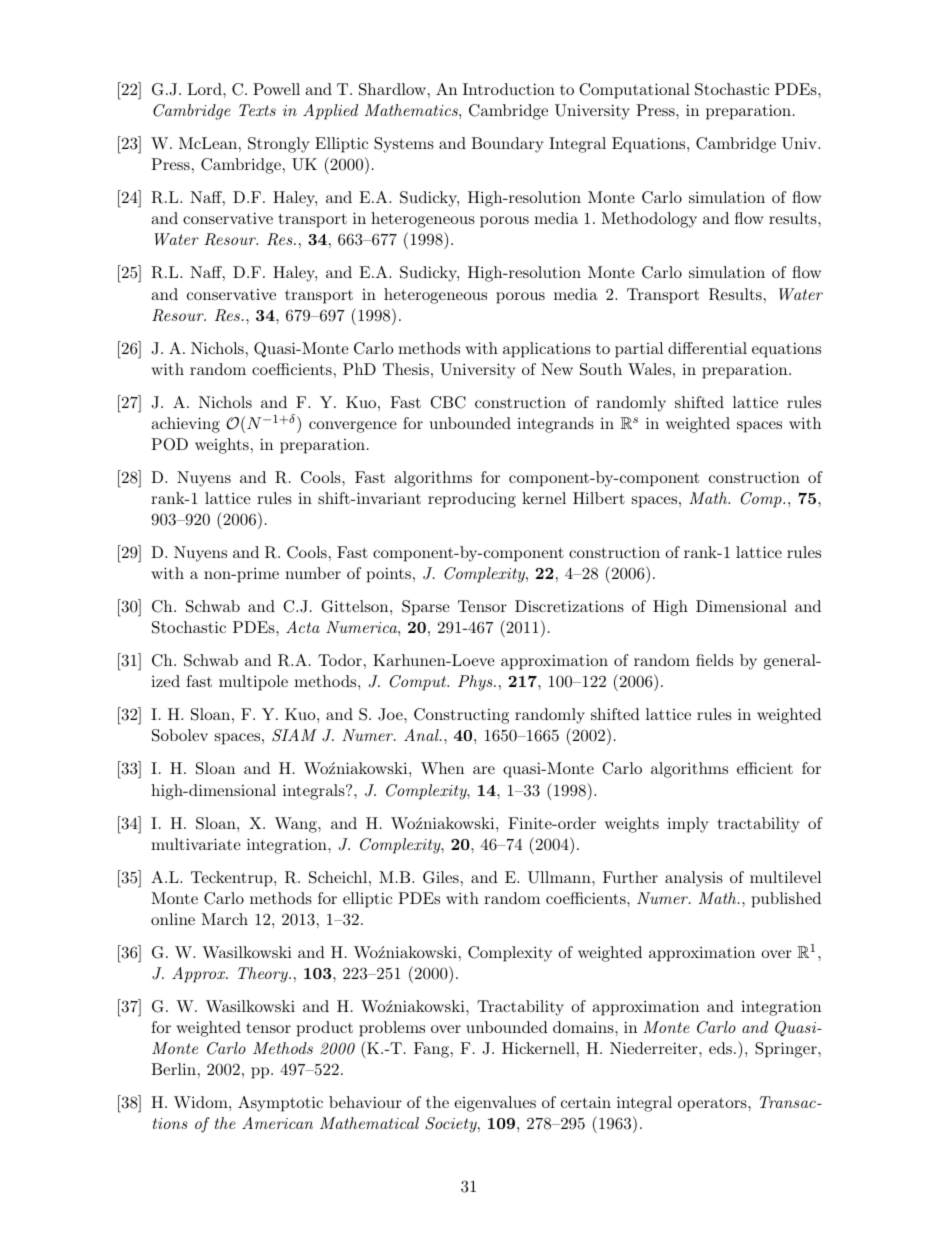 The height and width of the screenshot is (1233, 952). What do you see at coordinates (280, 1104) in the screenshot?
I see `Asymptotic` at bounding box center [280, 1104].
